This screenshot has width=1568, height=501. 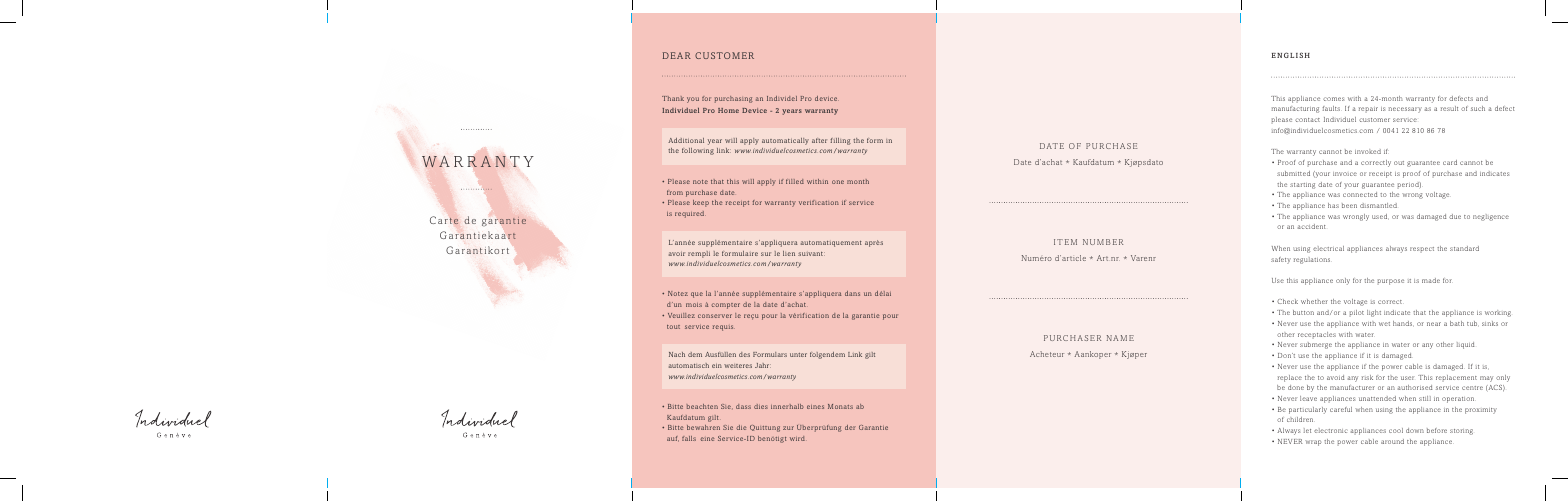 I want to click on NAME, so click(x=1120, y=338).
